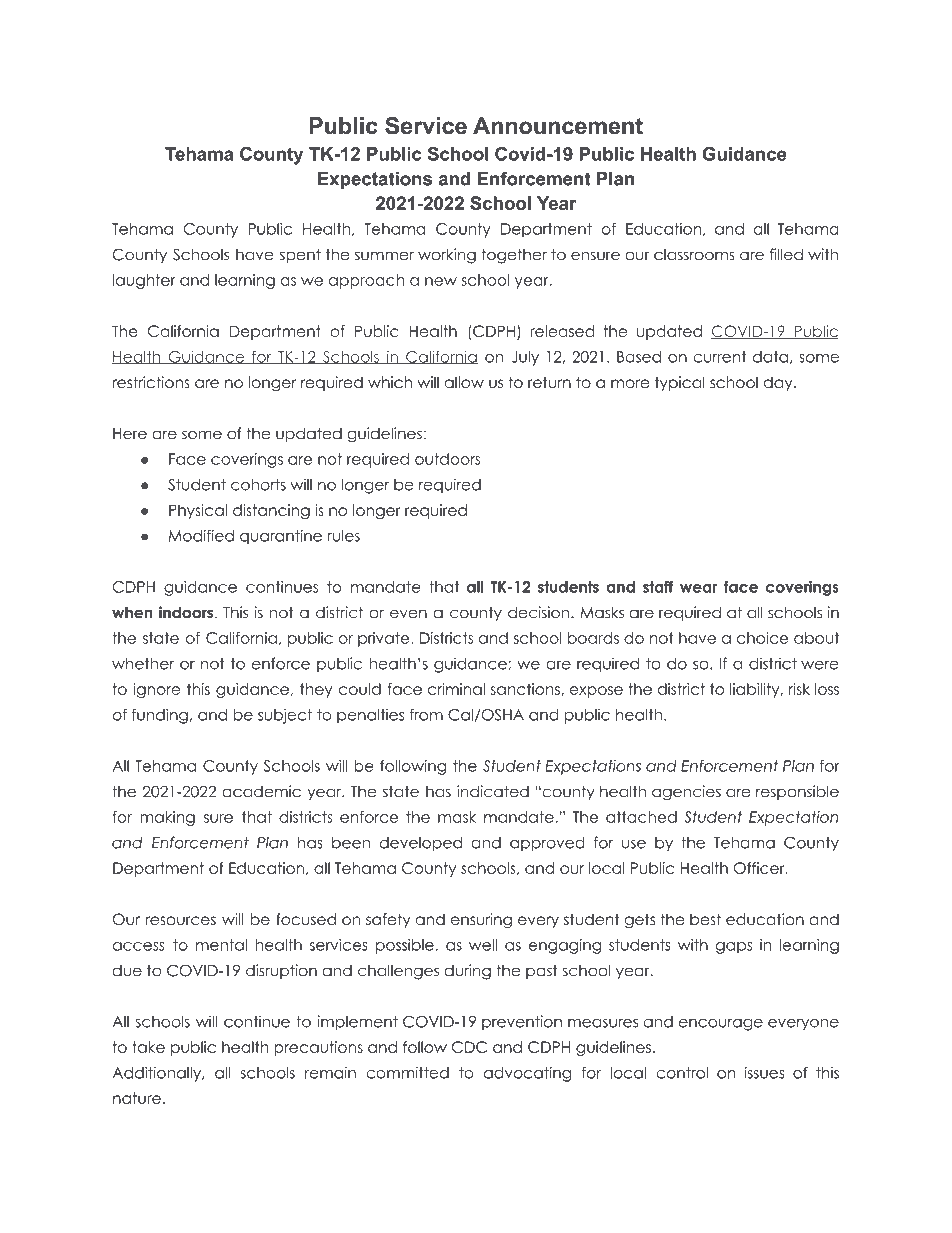  What do you see at coordinates (300, 256) in the screenshot?
I see `spent` at bounding box center [300, 256].
